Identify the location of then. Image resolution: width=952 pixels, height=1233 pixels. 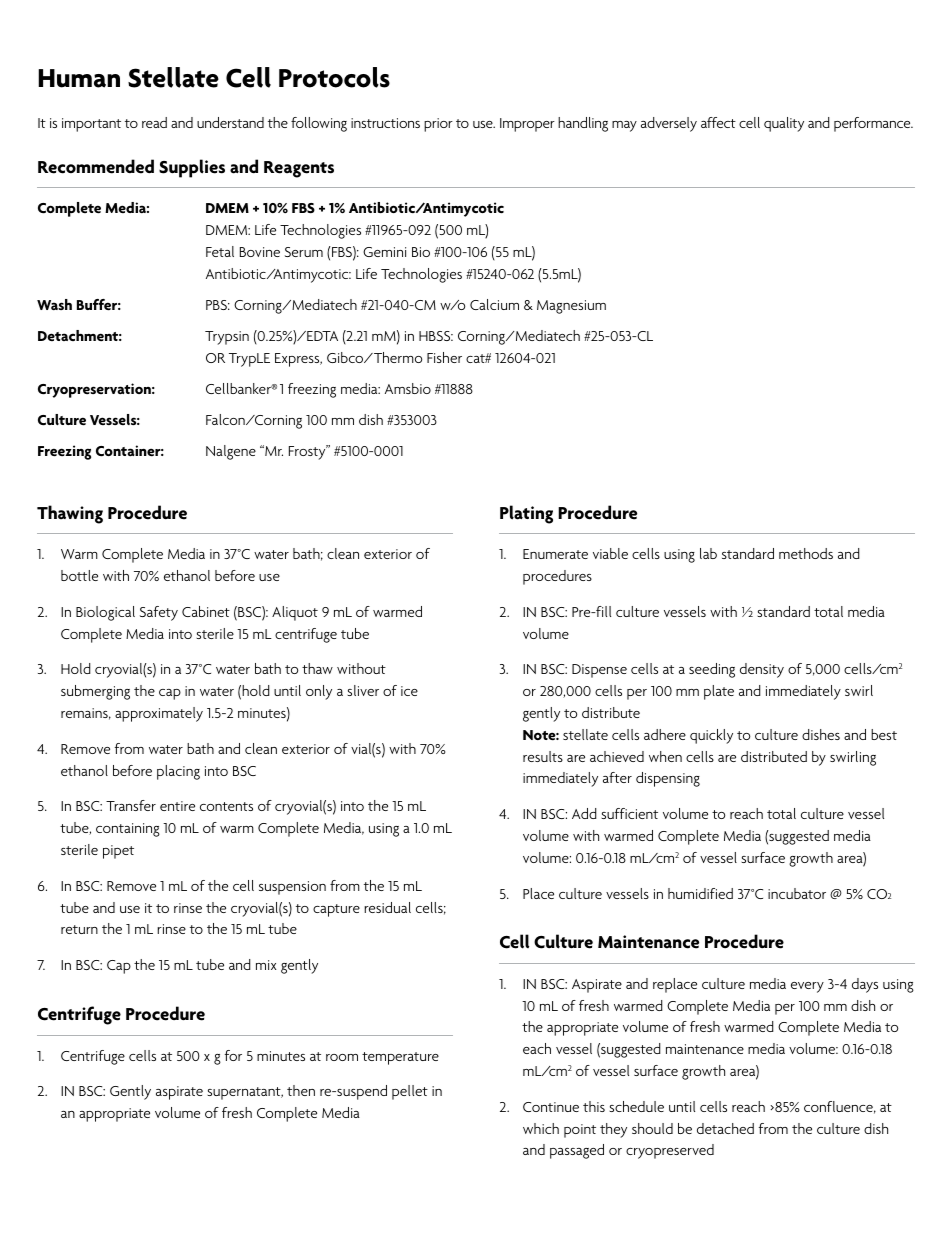
(301, 1090).
